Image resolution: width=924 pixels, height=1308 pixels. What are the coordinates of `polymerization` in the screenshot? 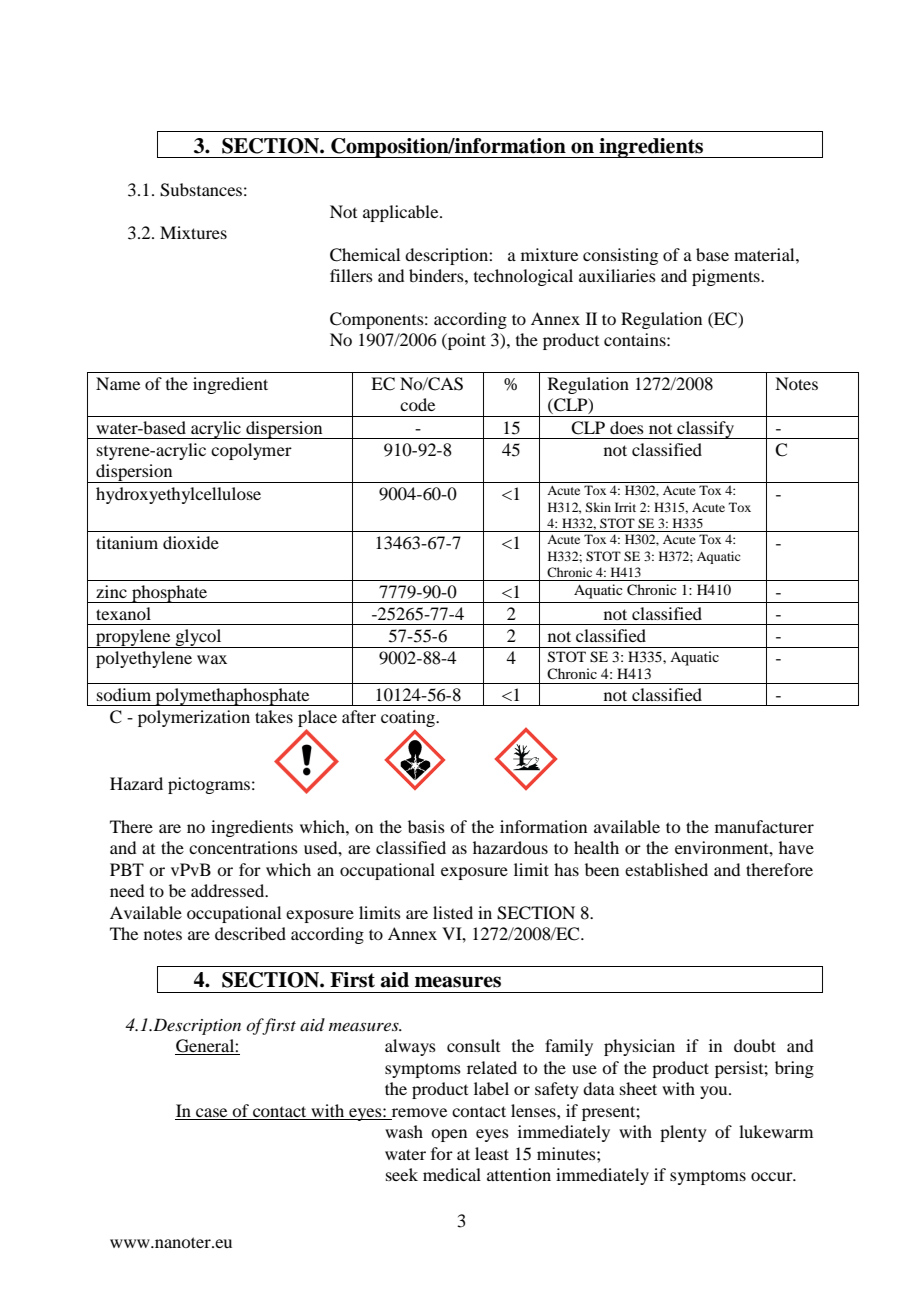 It's located at (194, 718).
